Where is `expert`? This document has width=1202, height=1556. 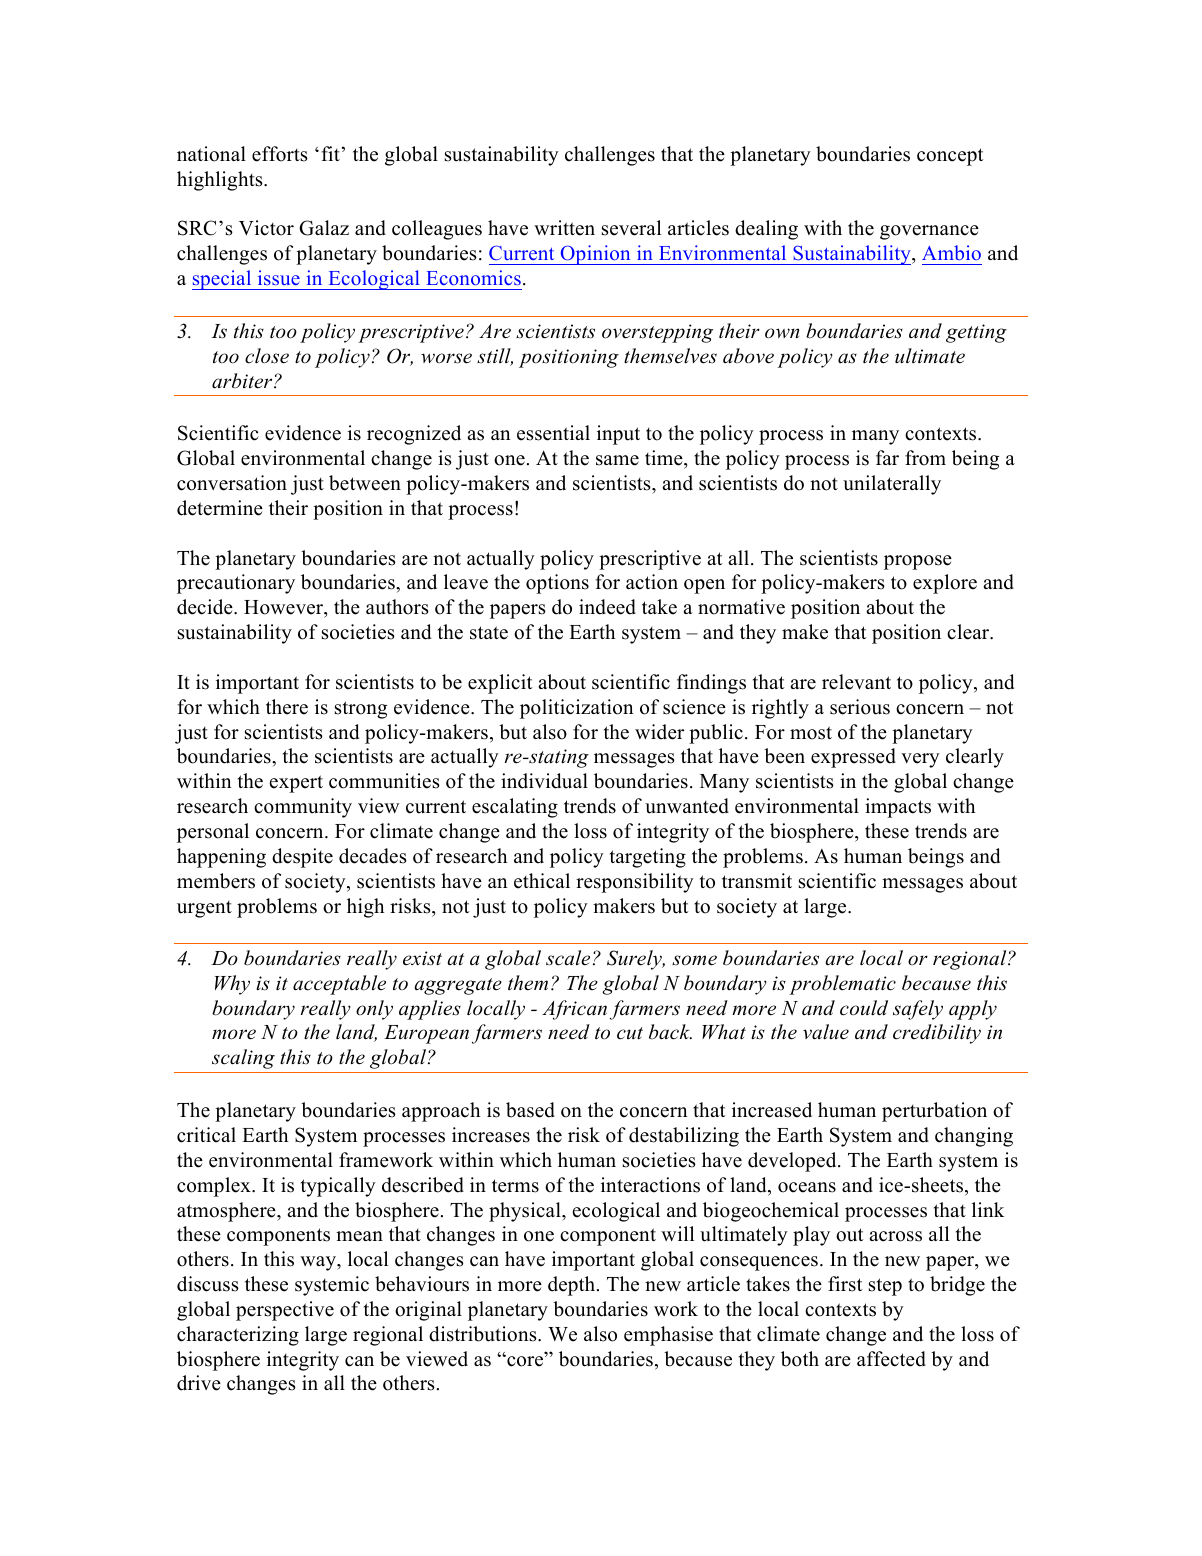
expert is located at coordinates (296, 784).
